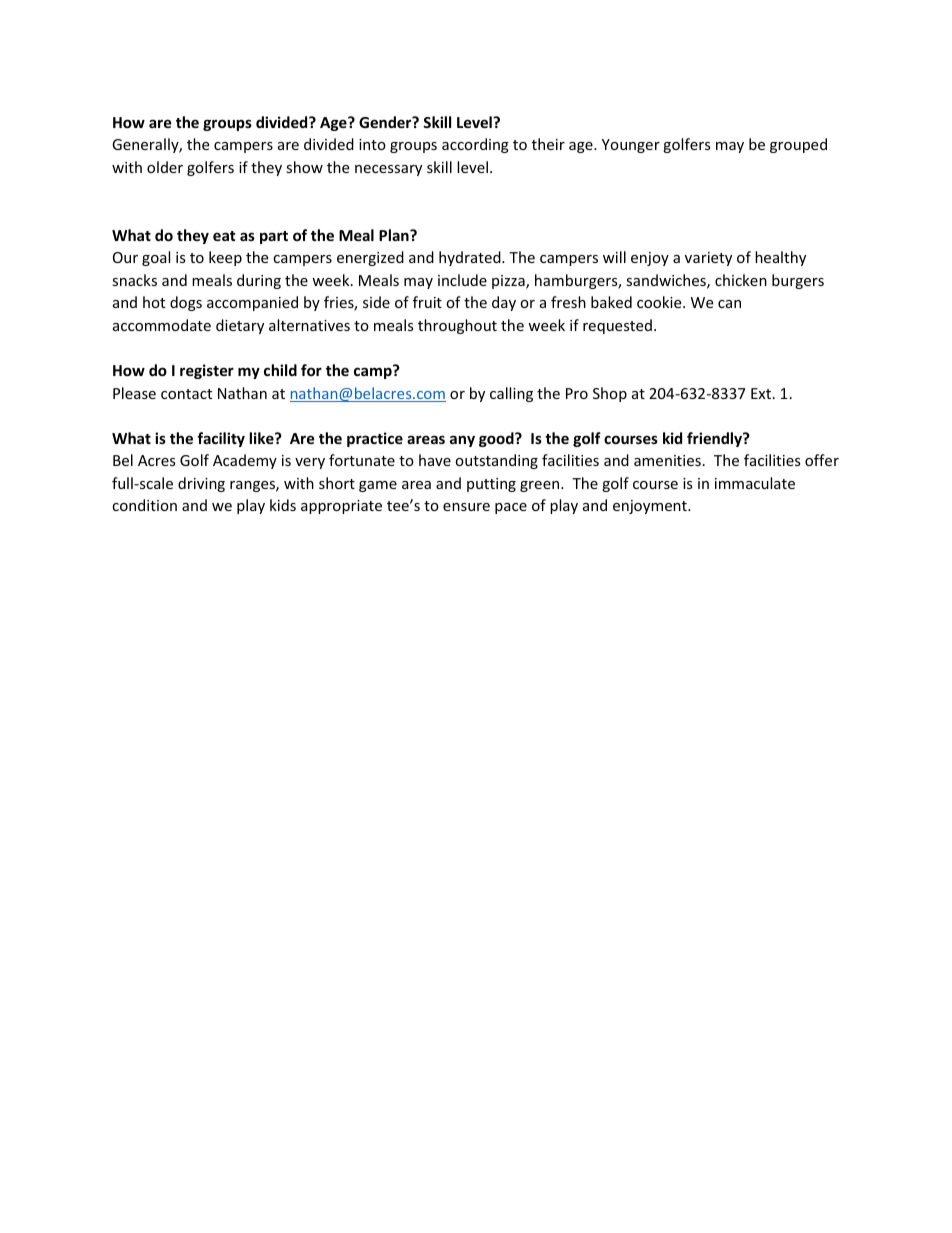 The height and width of the screenshot is (1233, 952). I want to click on older, so click(165, 167).
